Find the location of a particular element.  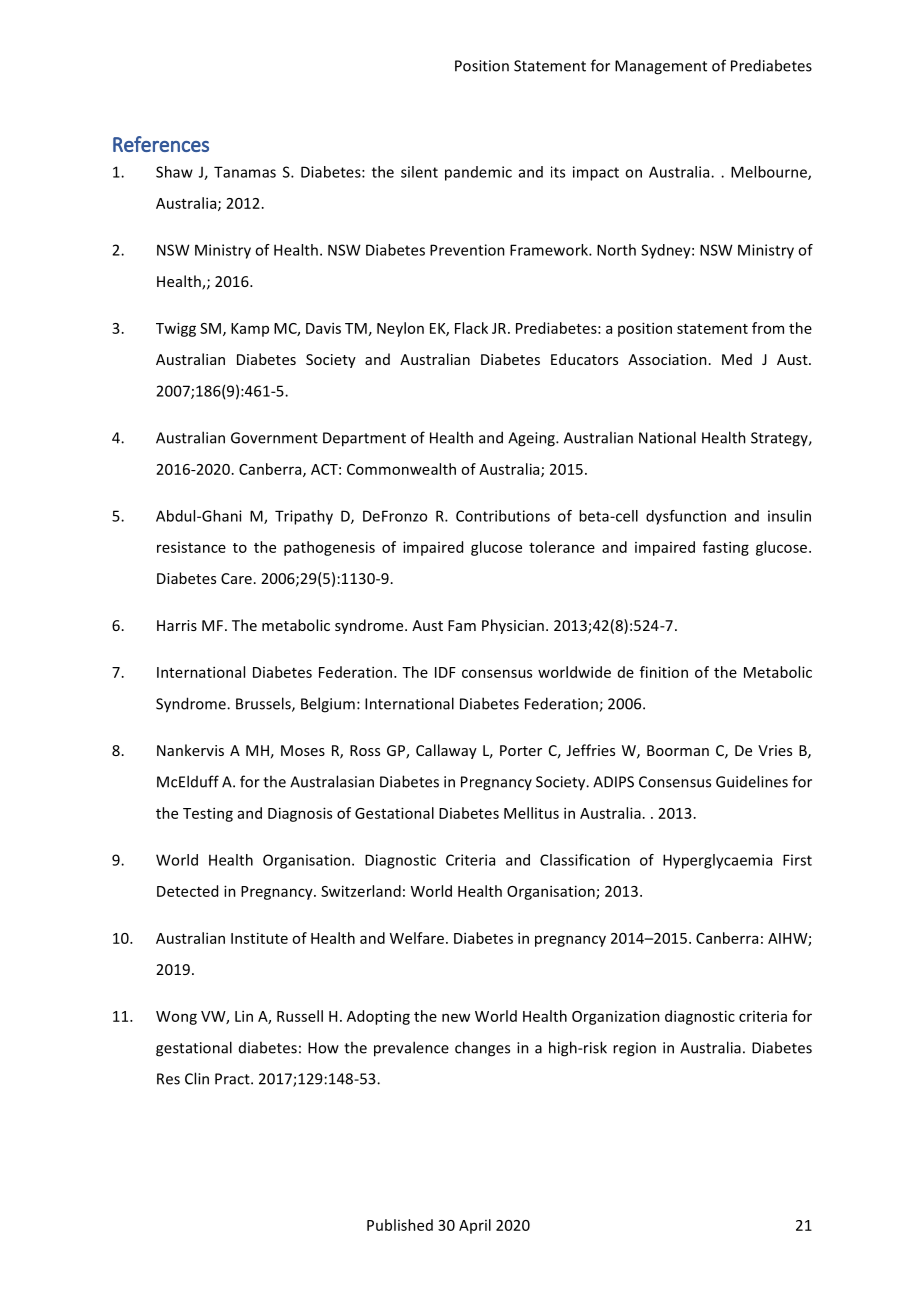

region is located at coordinates (634, 1049).
